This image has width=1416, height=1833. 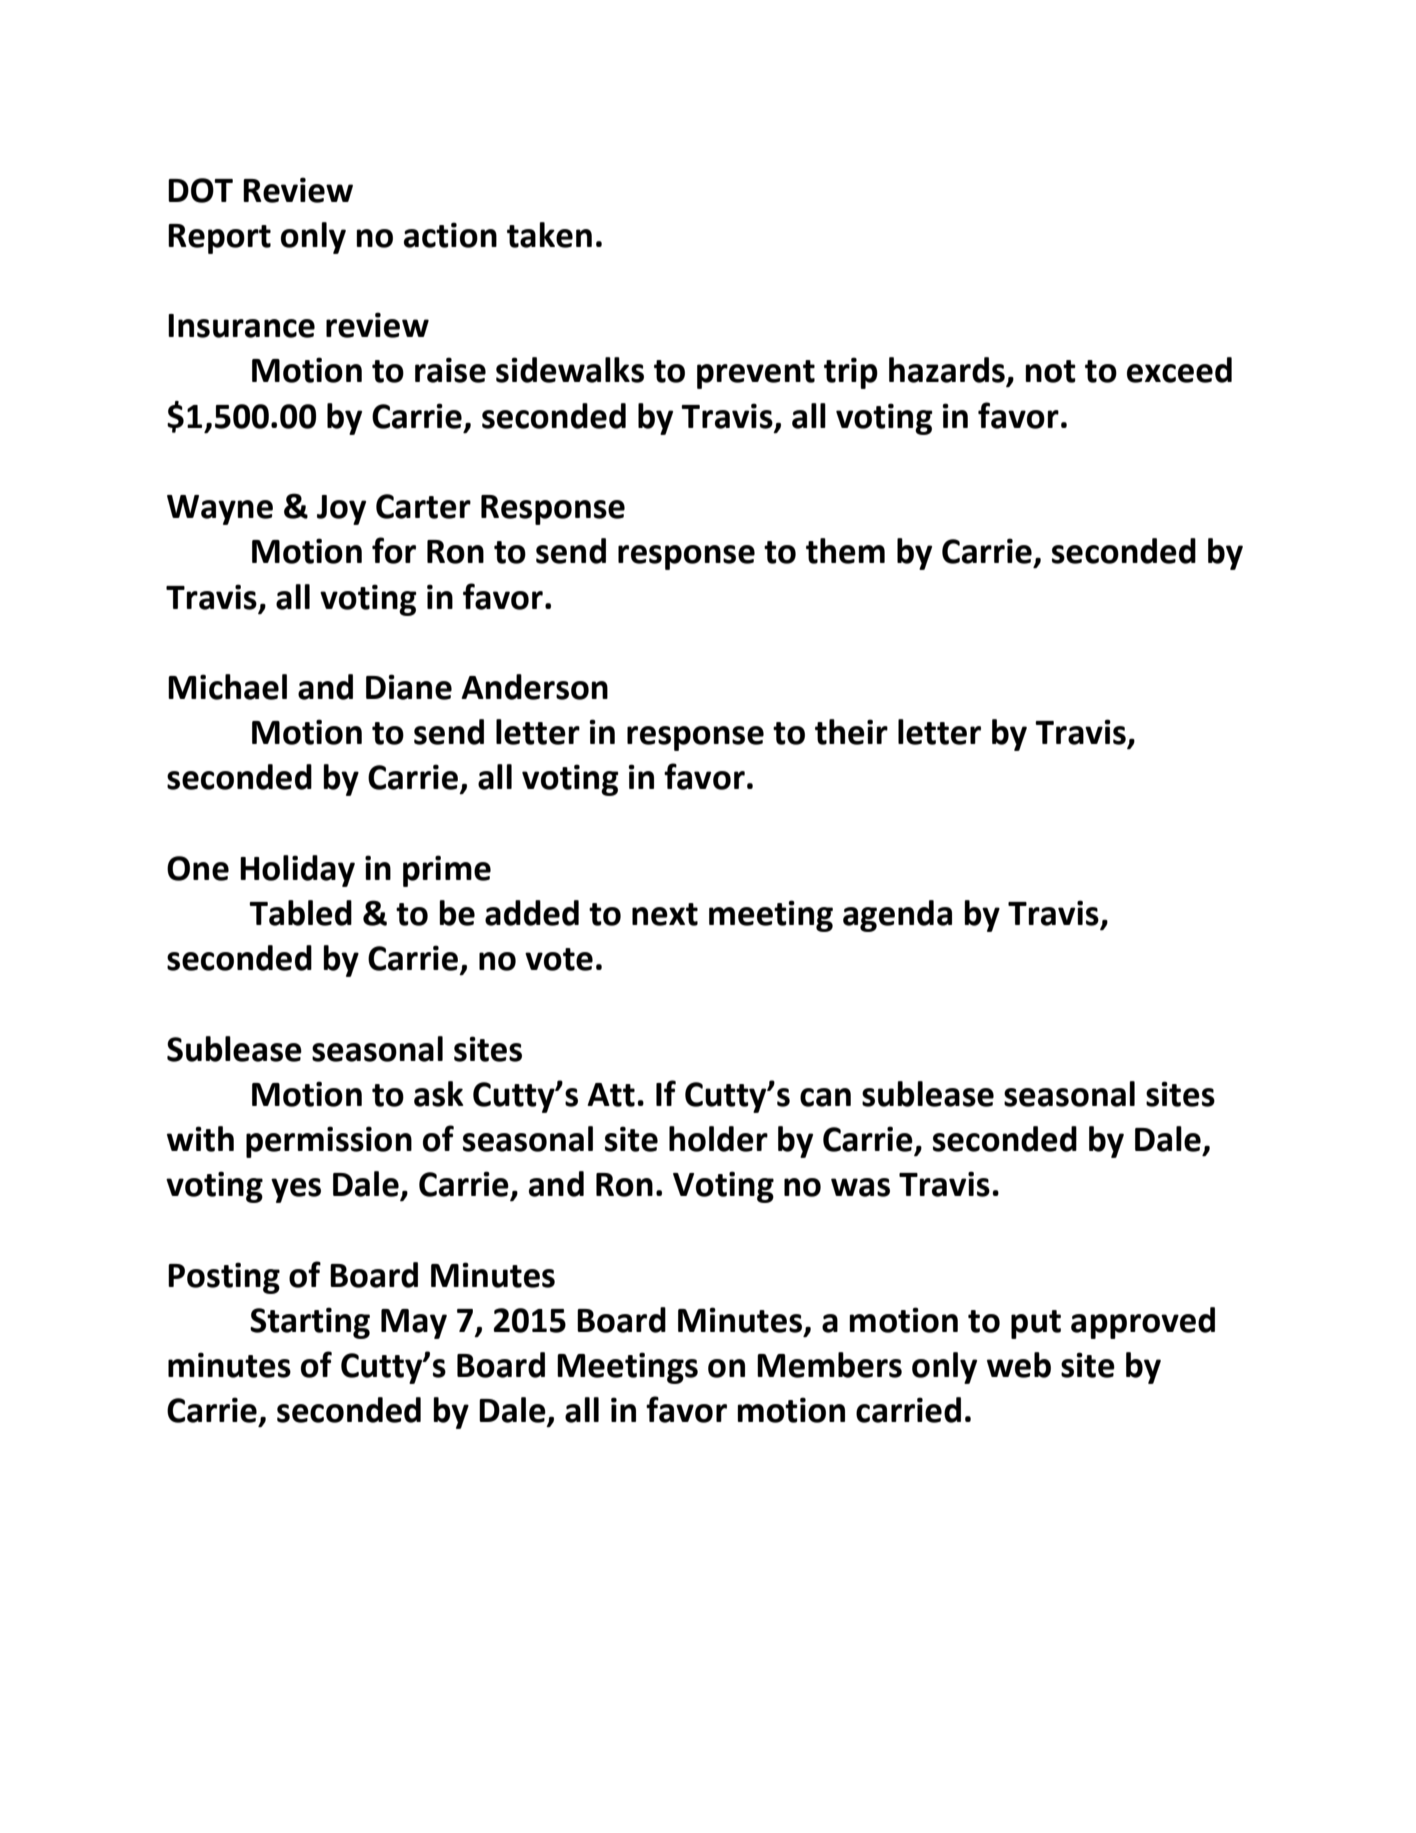 I want to click on their, so click(x=851, y=732).
